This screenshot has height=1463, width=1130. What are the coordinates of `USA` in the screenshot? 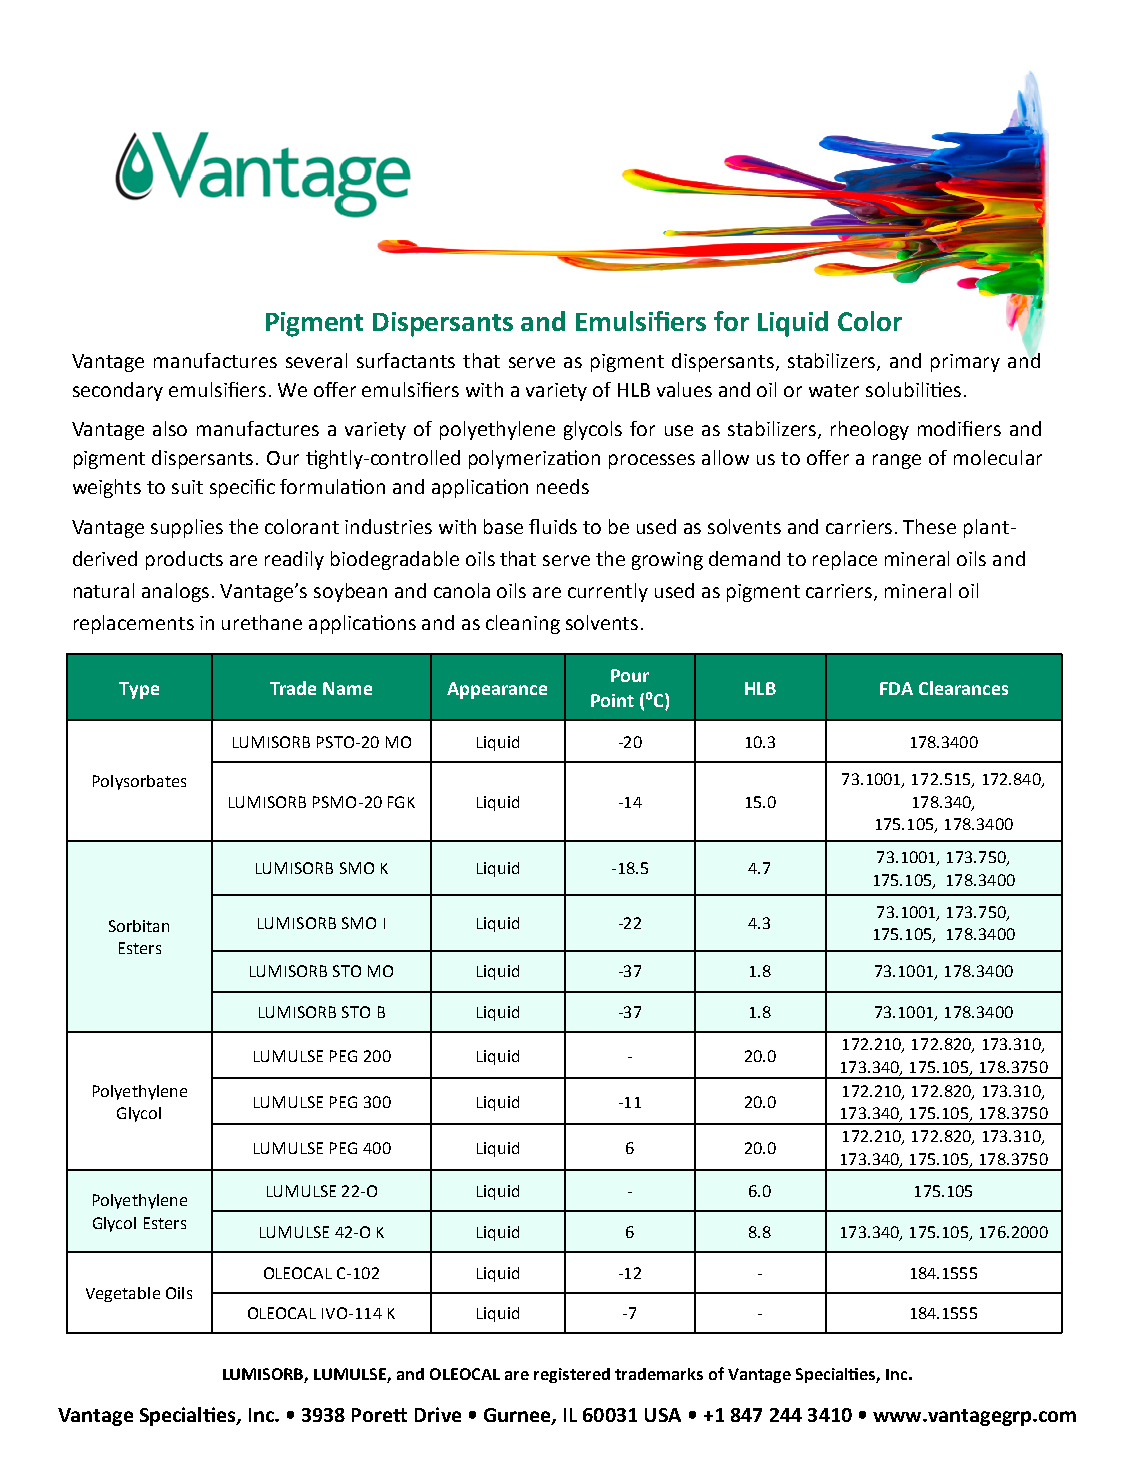 It's located at (663, 1415).
